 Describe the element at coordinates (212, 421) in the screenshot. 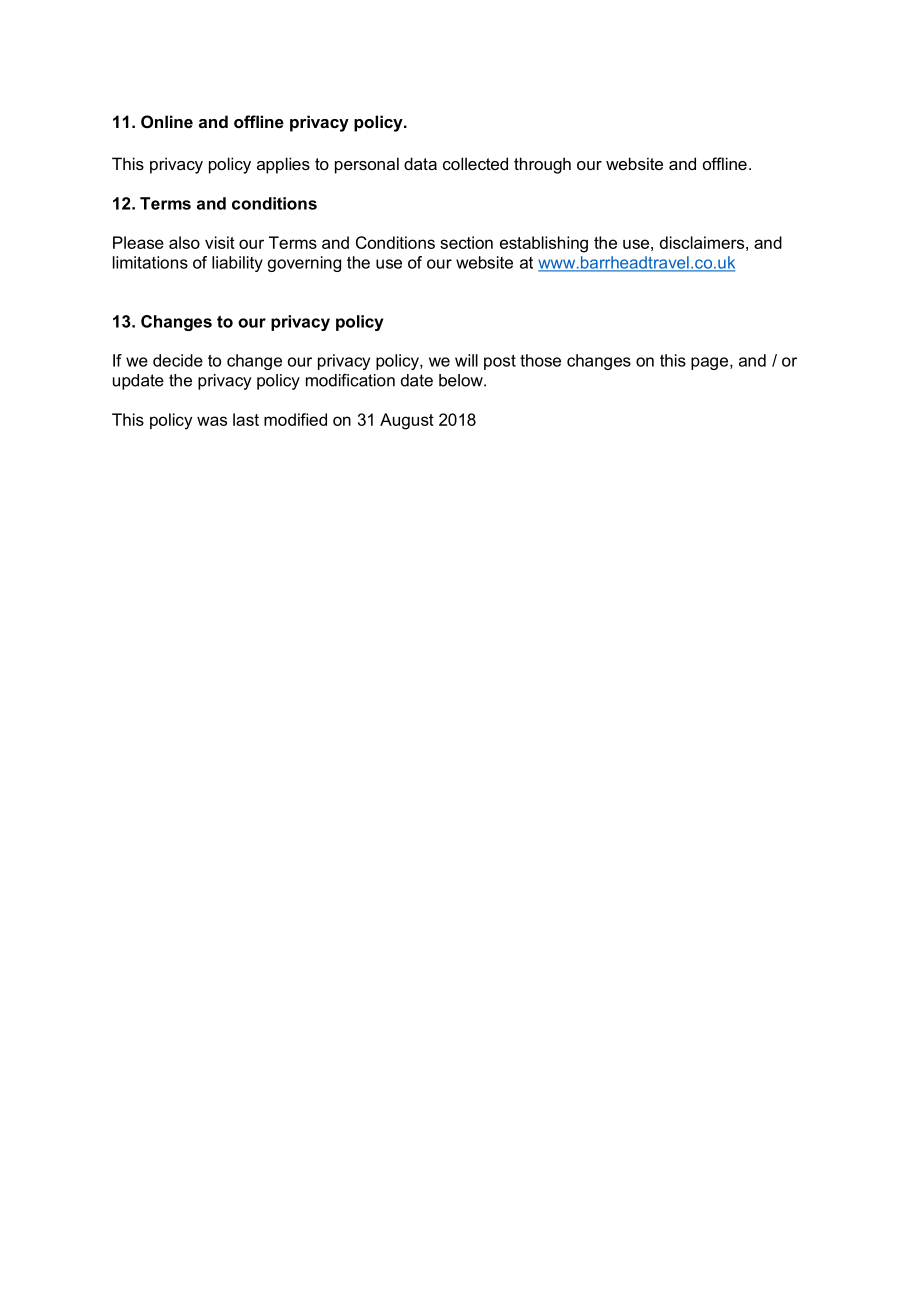

I see `was` at that location.
